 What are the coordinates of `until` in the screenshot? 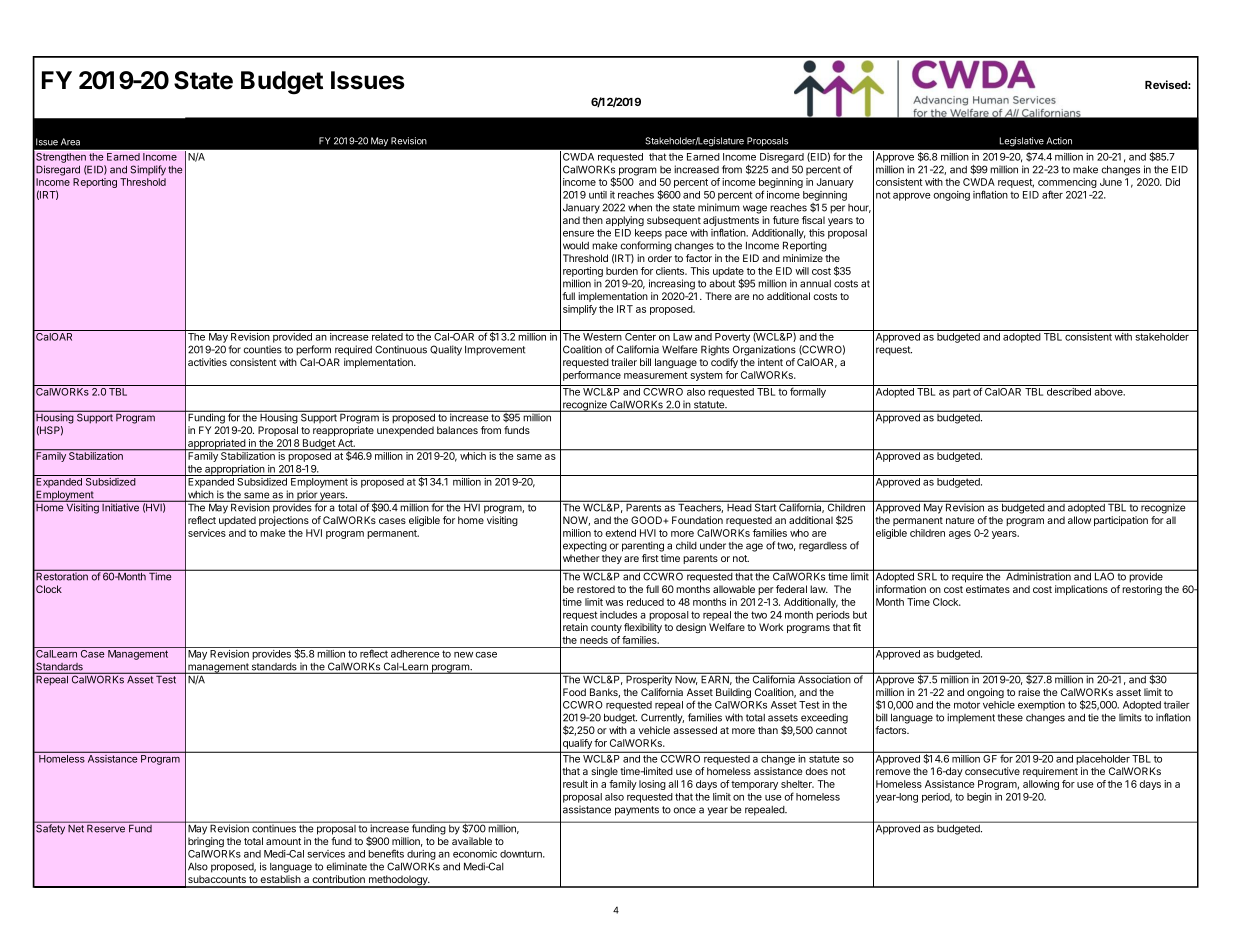 It's located at (598, 195).
